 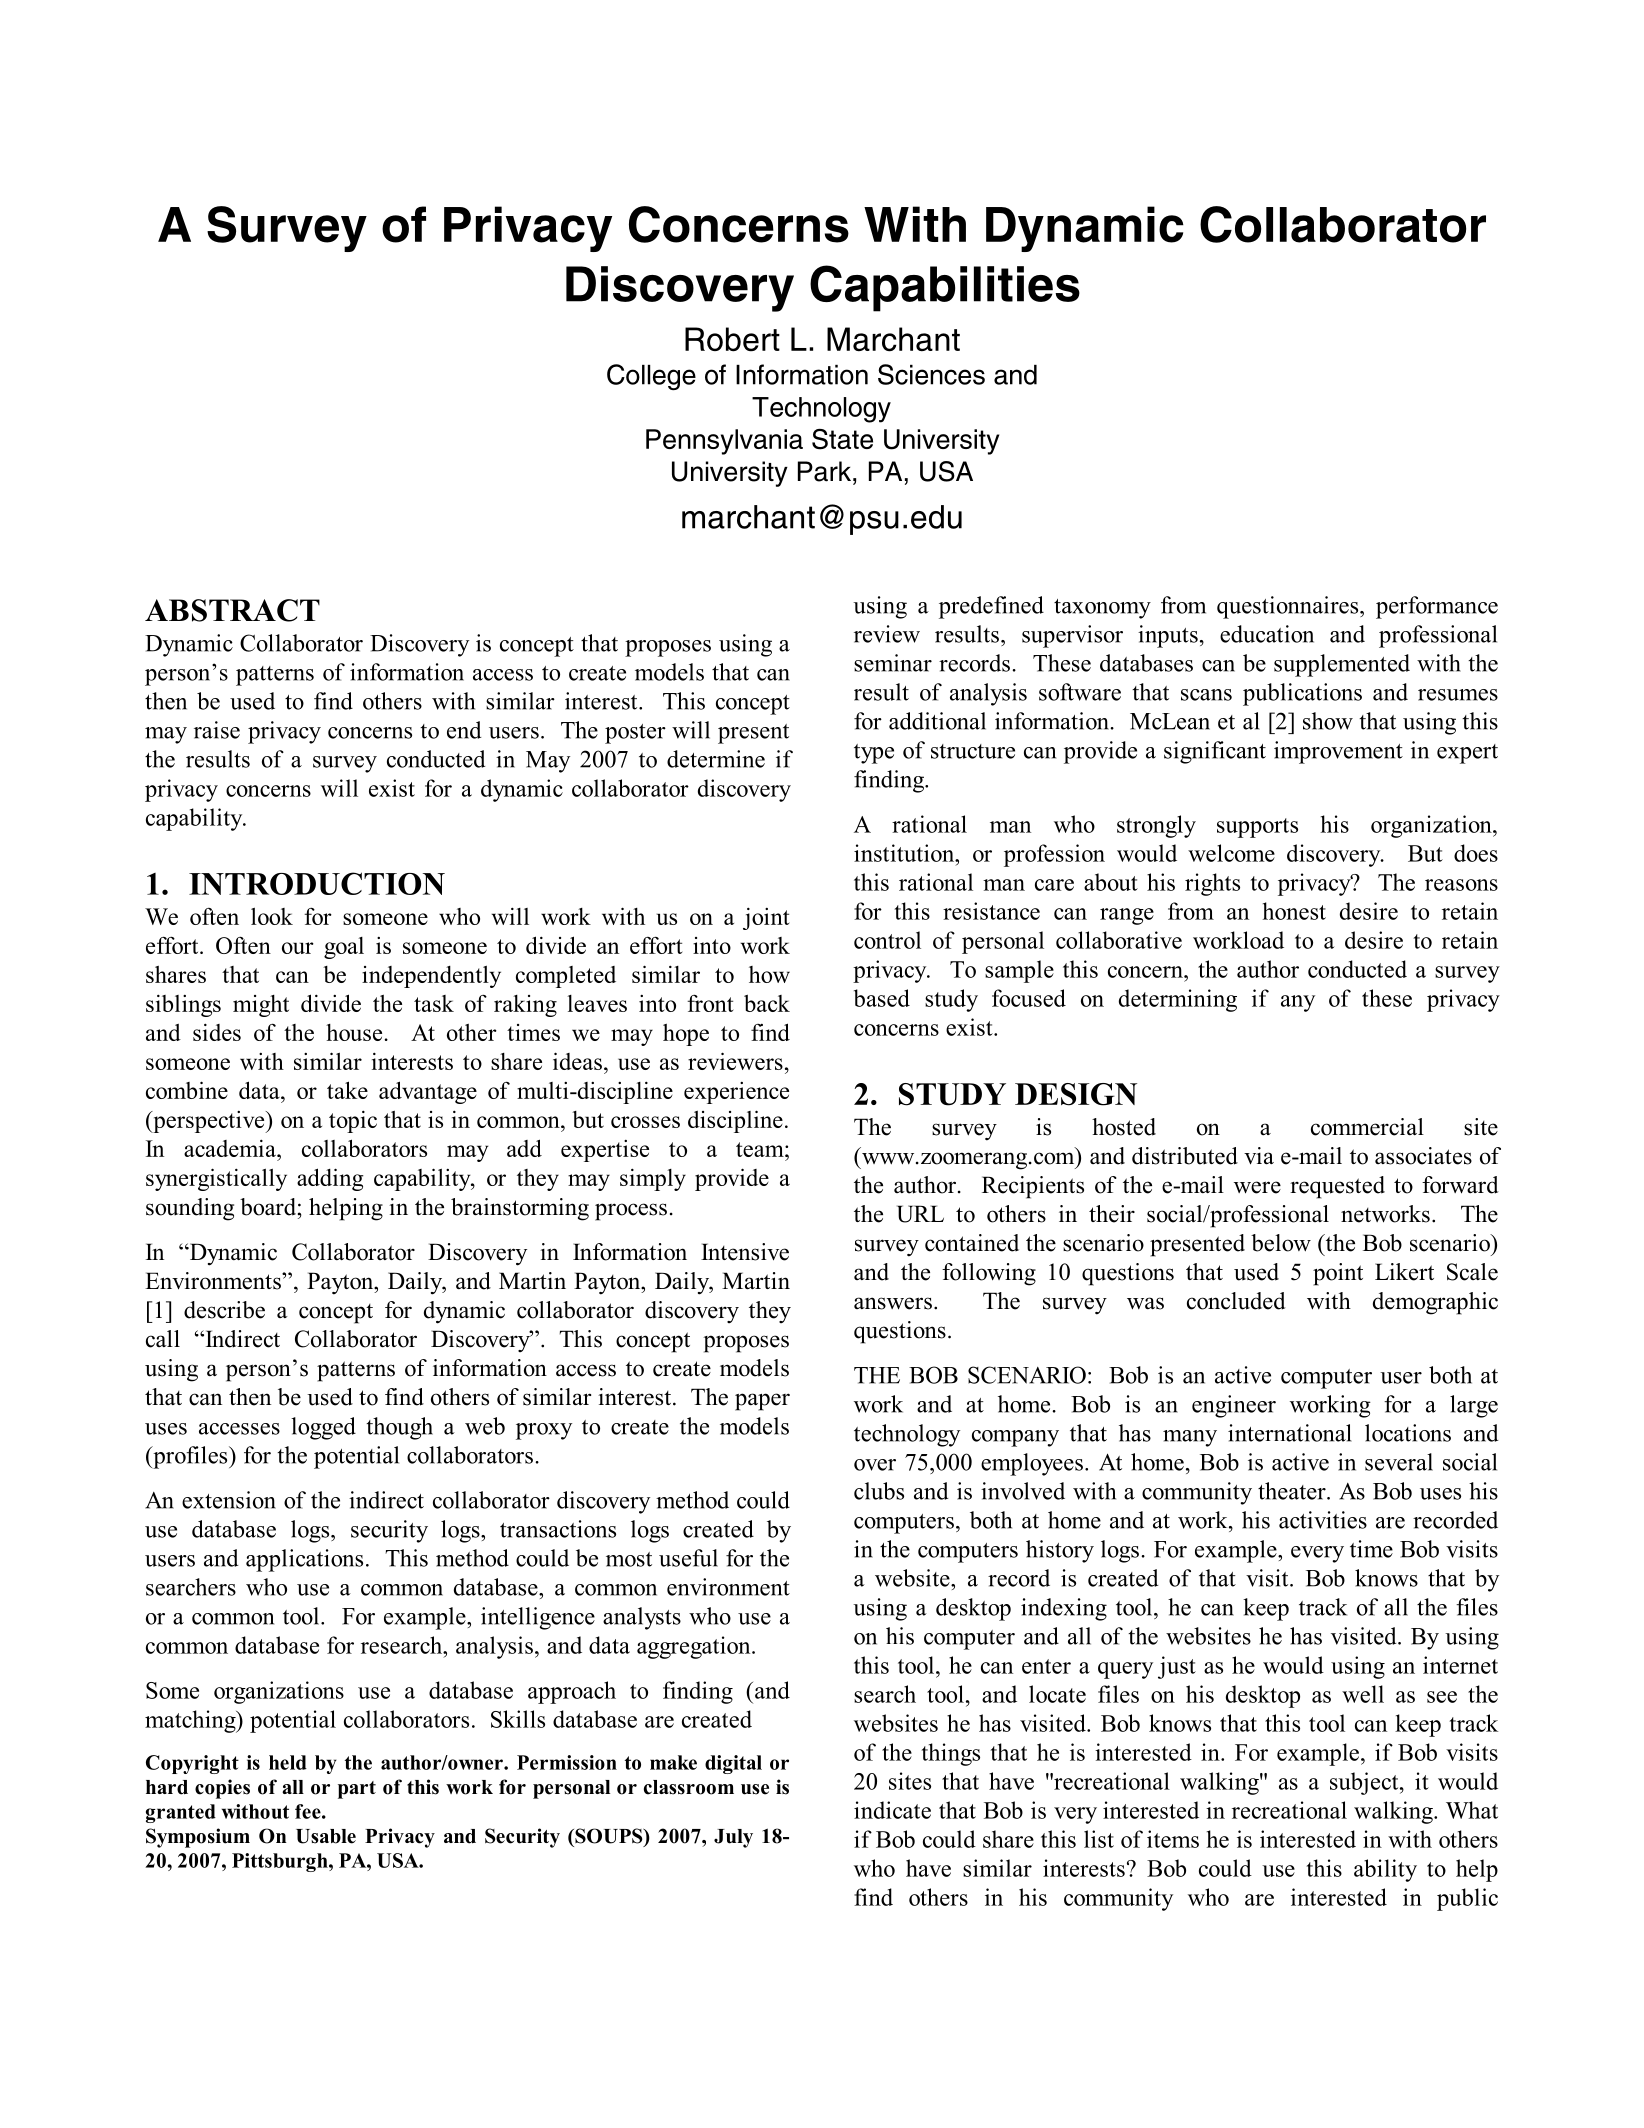 What do you see at coordinates (357, 1790) in the screenshot?
I see `part` at bounding box center [357, 1790].
